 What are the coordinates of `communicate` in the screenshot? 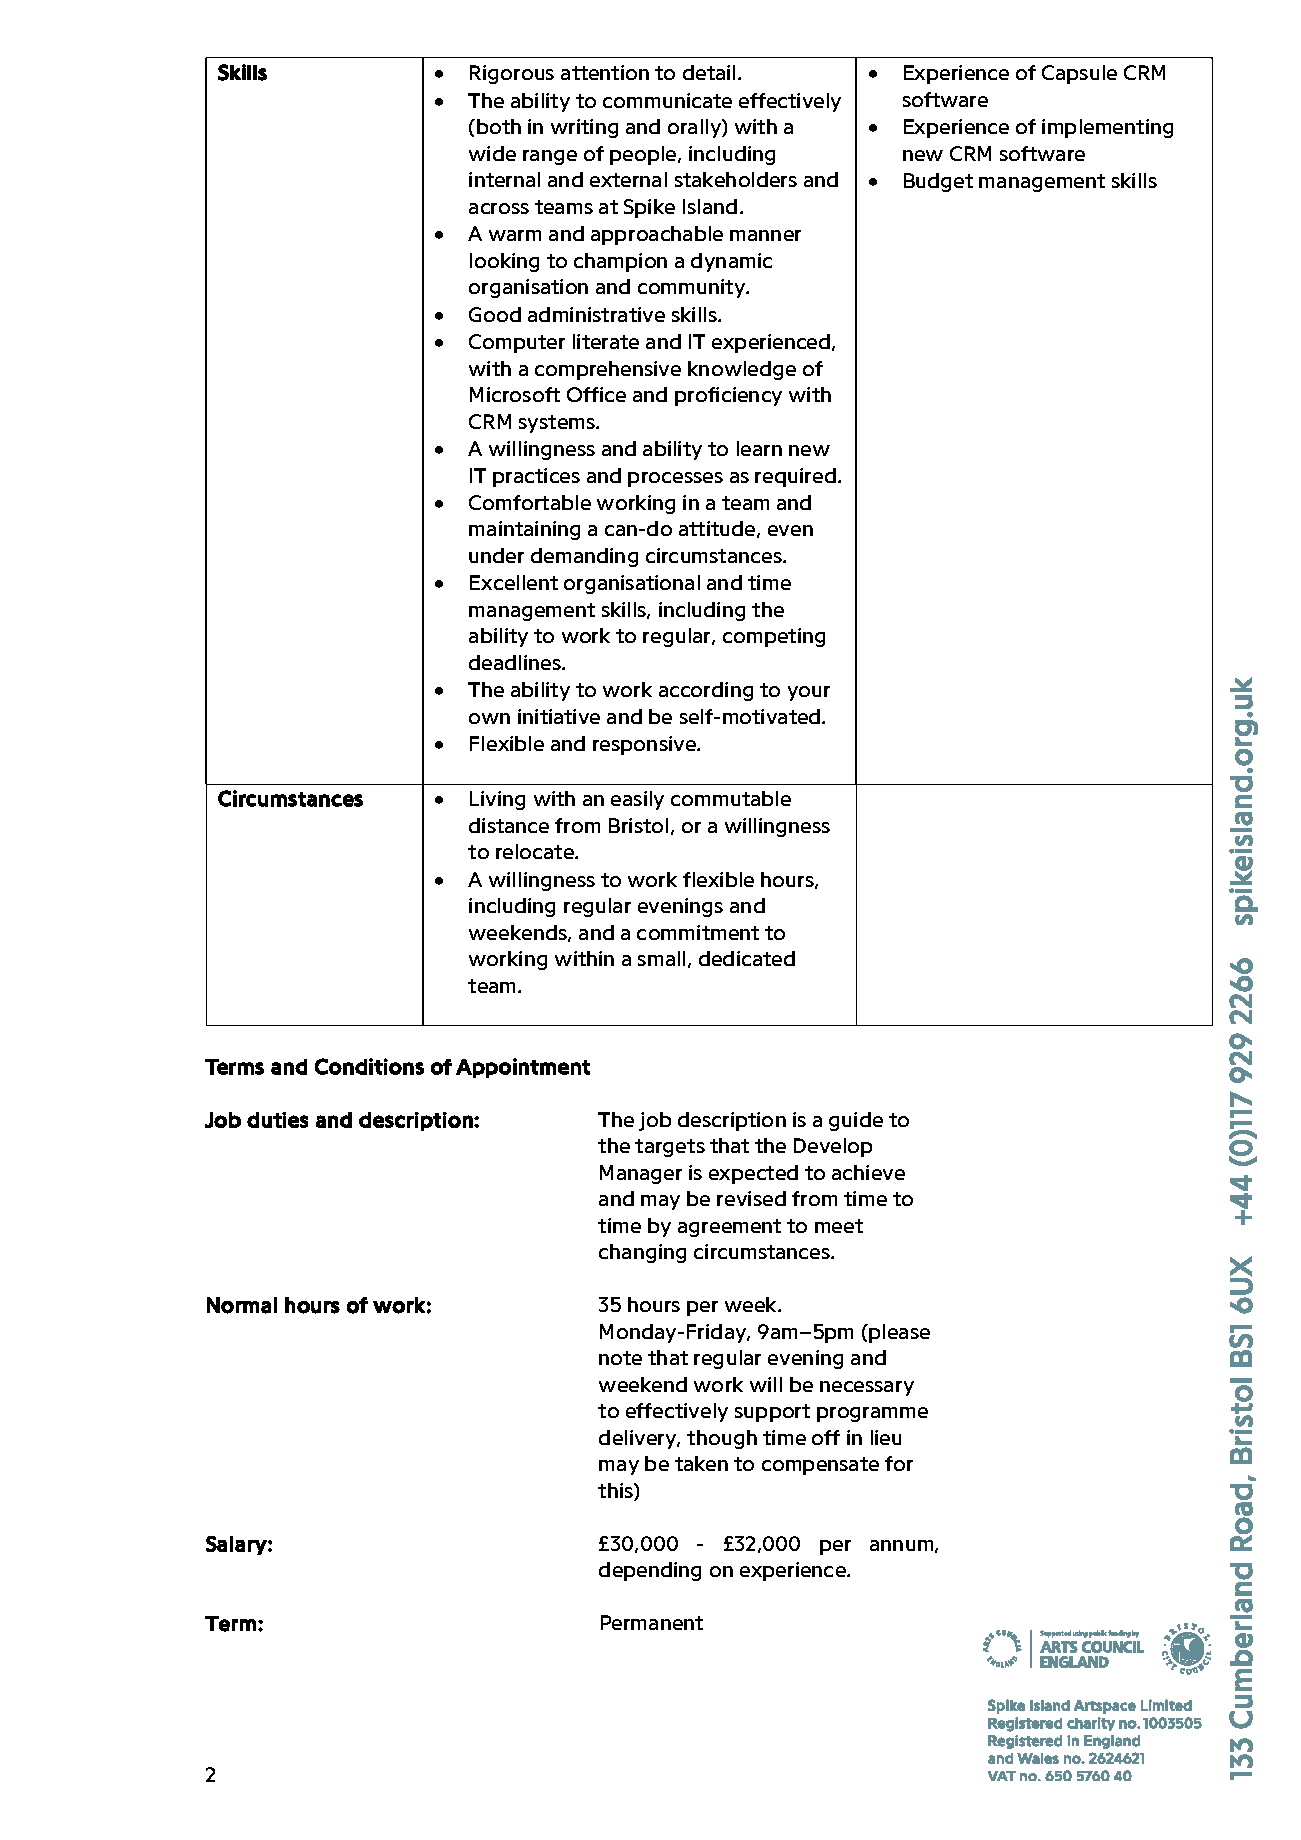 It's located at (667, 100).
